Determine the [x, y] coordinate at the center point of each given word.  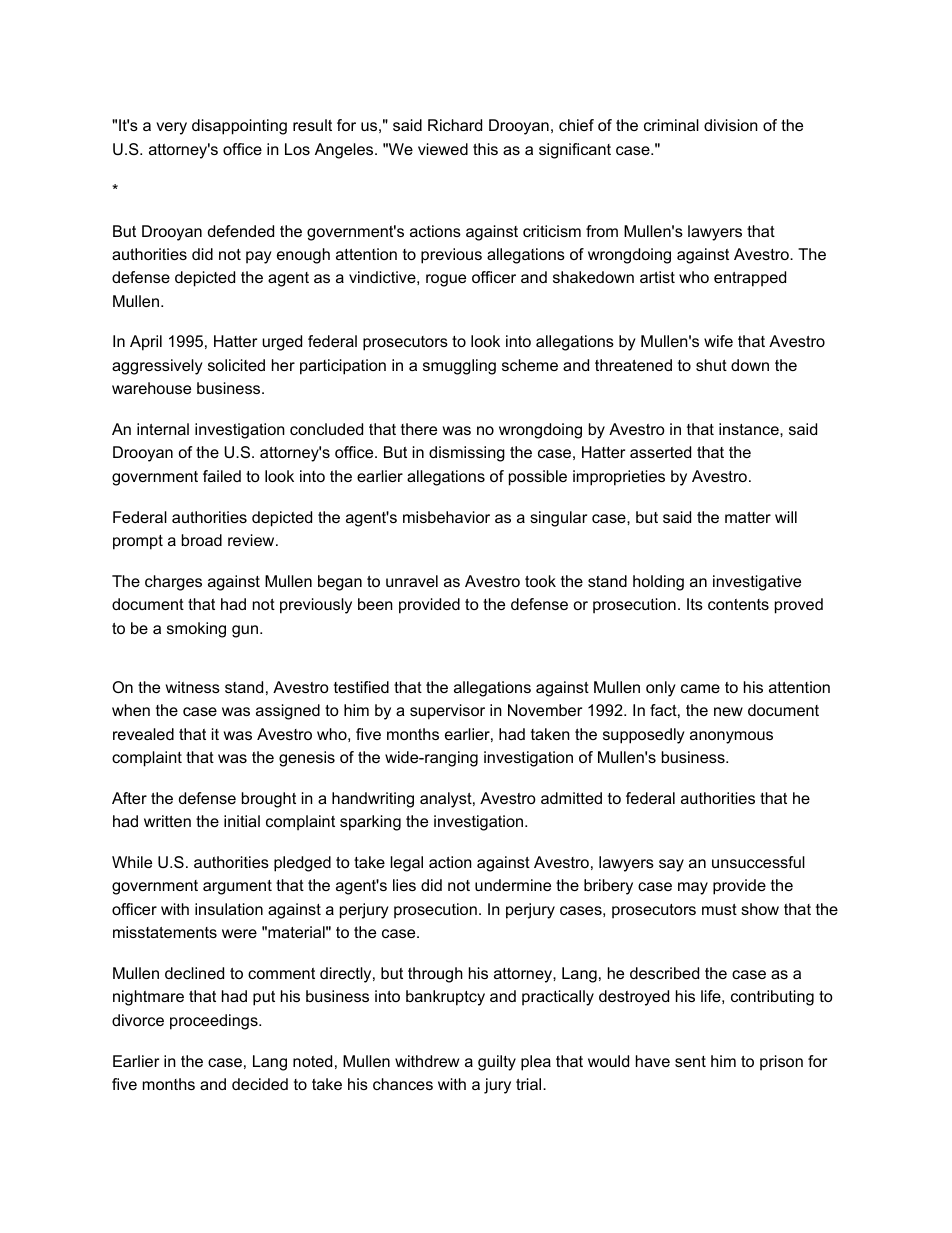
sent [690, 1061]
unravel [412, 581]
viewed [443, 149]
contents [738, 604]
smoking [196, 630]
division [731, 125]
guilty [497, 1063]
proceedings [215, 1022]
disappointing [239, 127]
